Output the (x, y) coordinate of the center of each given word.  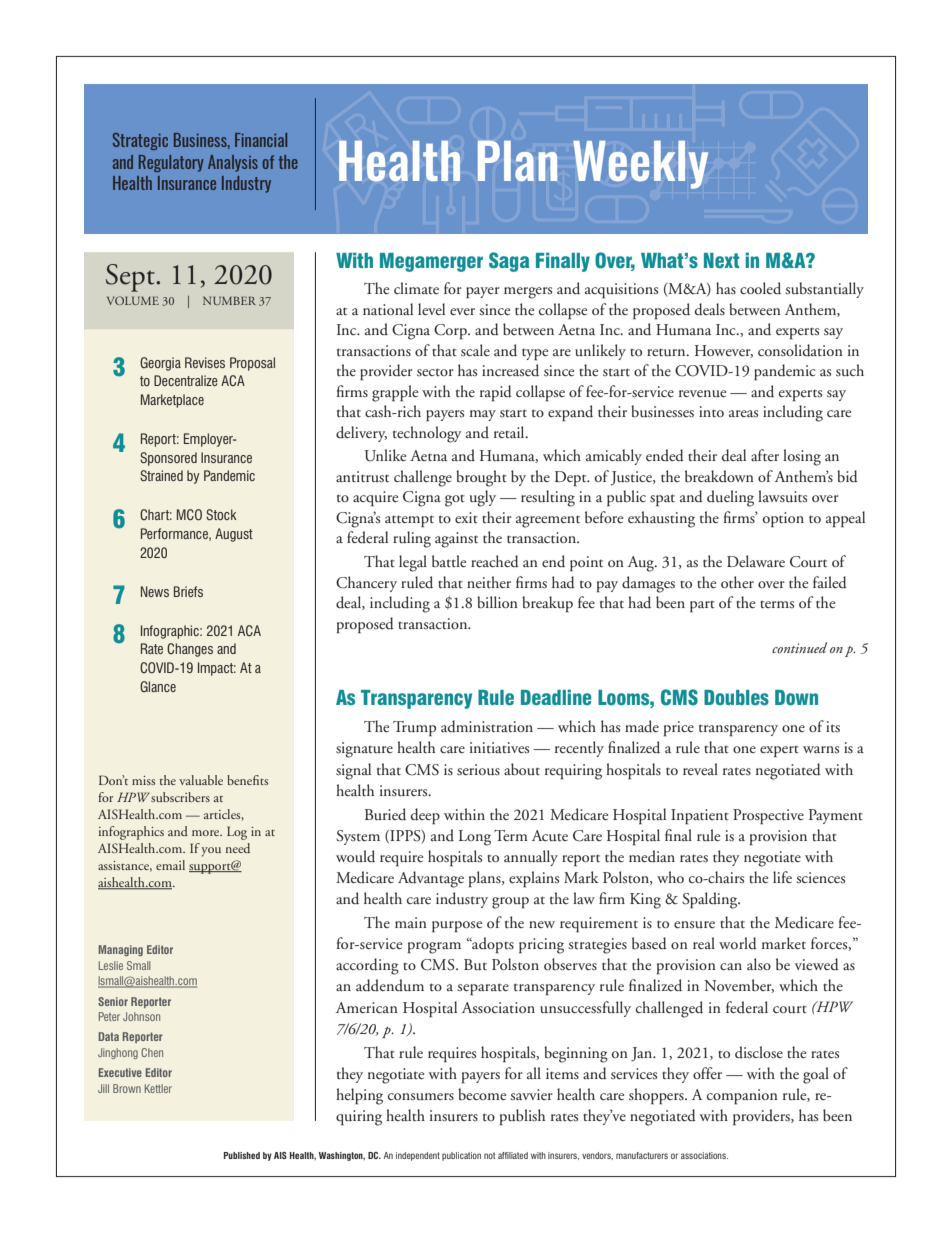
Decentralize (186, 380)
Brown (127, 1088)
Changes (190, 650)
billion (497, 602)
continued (799, 647)
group (510, 903)
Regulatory (171, 163)
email (170, 865)
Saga (509, 262)
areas (743, 413)
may (483, 415)
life (782, 877)
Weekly (640, 164)
